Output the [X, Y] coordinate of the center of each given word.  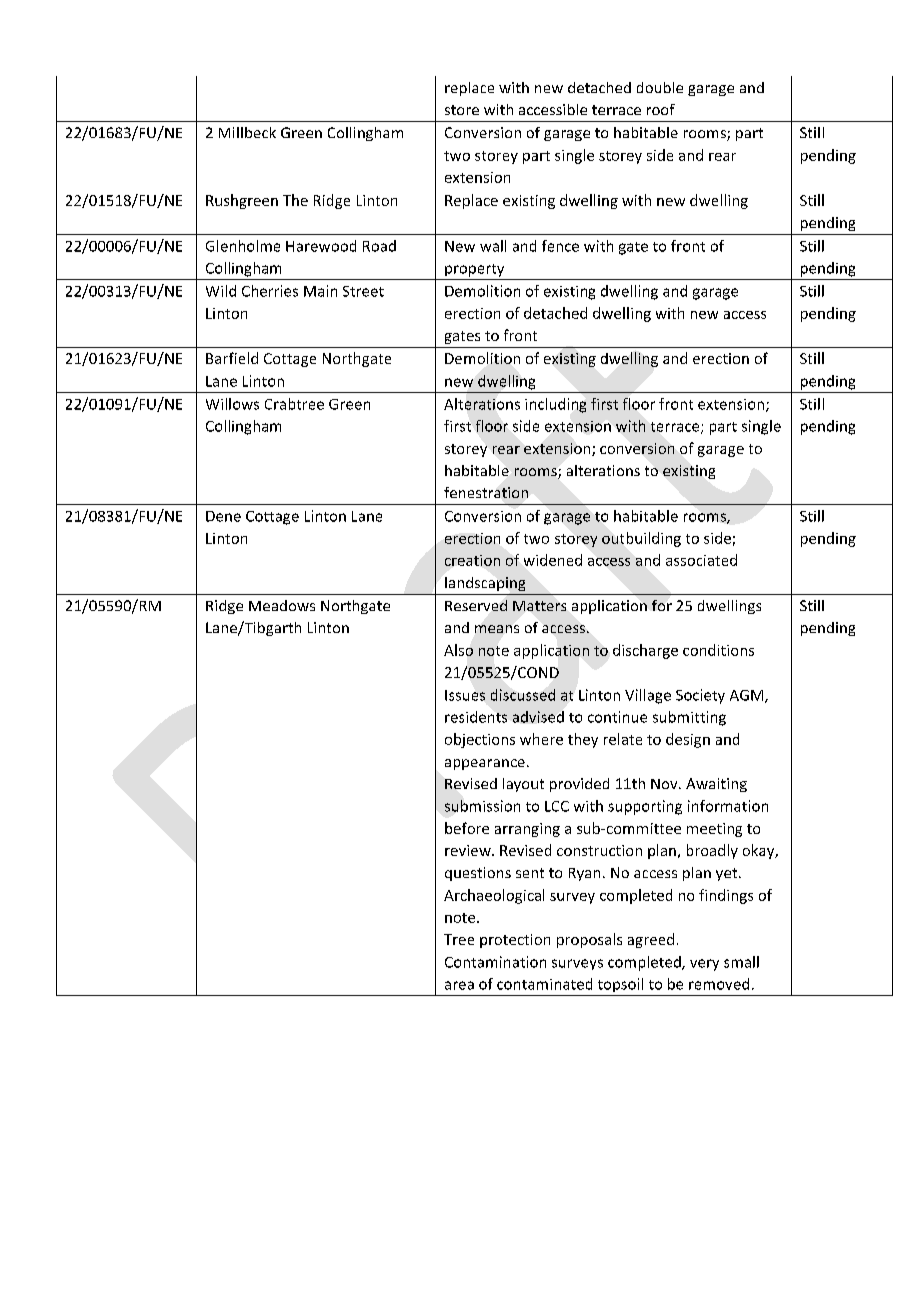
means [497, 629]
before [467, 828]
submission [482, 806]
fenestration [486, 492]
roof [661, 109]
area [459, 985]
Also [458, 650]
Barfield [232, 358]
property [474, 270]
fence [560, 246]
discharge [645, 651]
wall [493, 246]
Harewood [321, 246]
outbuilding [641, 539]
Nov [665, 784]
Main [320, 291]
